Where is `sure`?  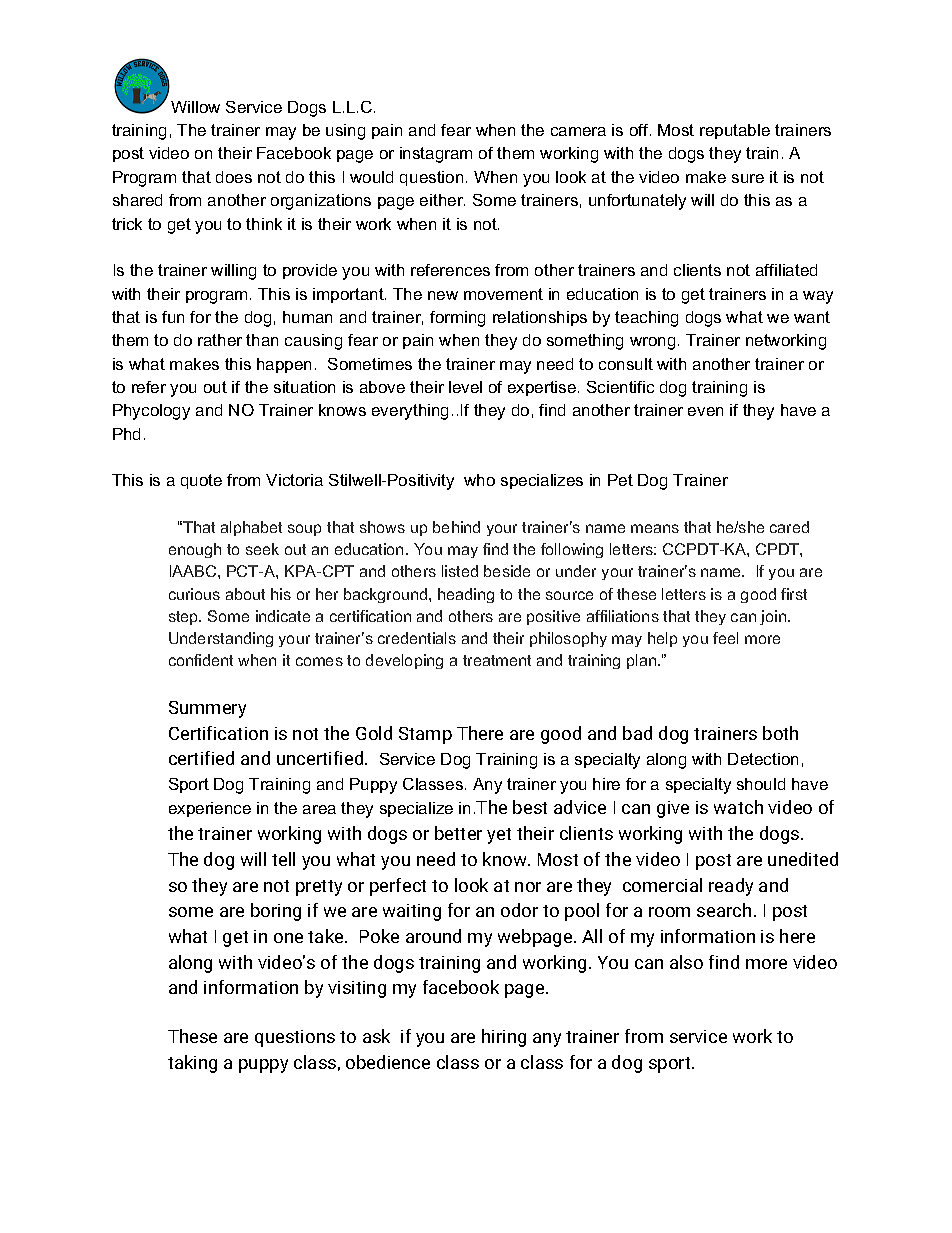
sure is located at coordinates (748, 178).
